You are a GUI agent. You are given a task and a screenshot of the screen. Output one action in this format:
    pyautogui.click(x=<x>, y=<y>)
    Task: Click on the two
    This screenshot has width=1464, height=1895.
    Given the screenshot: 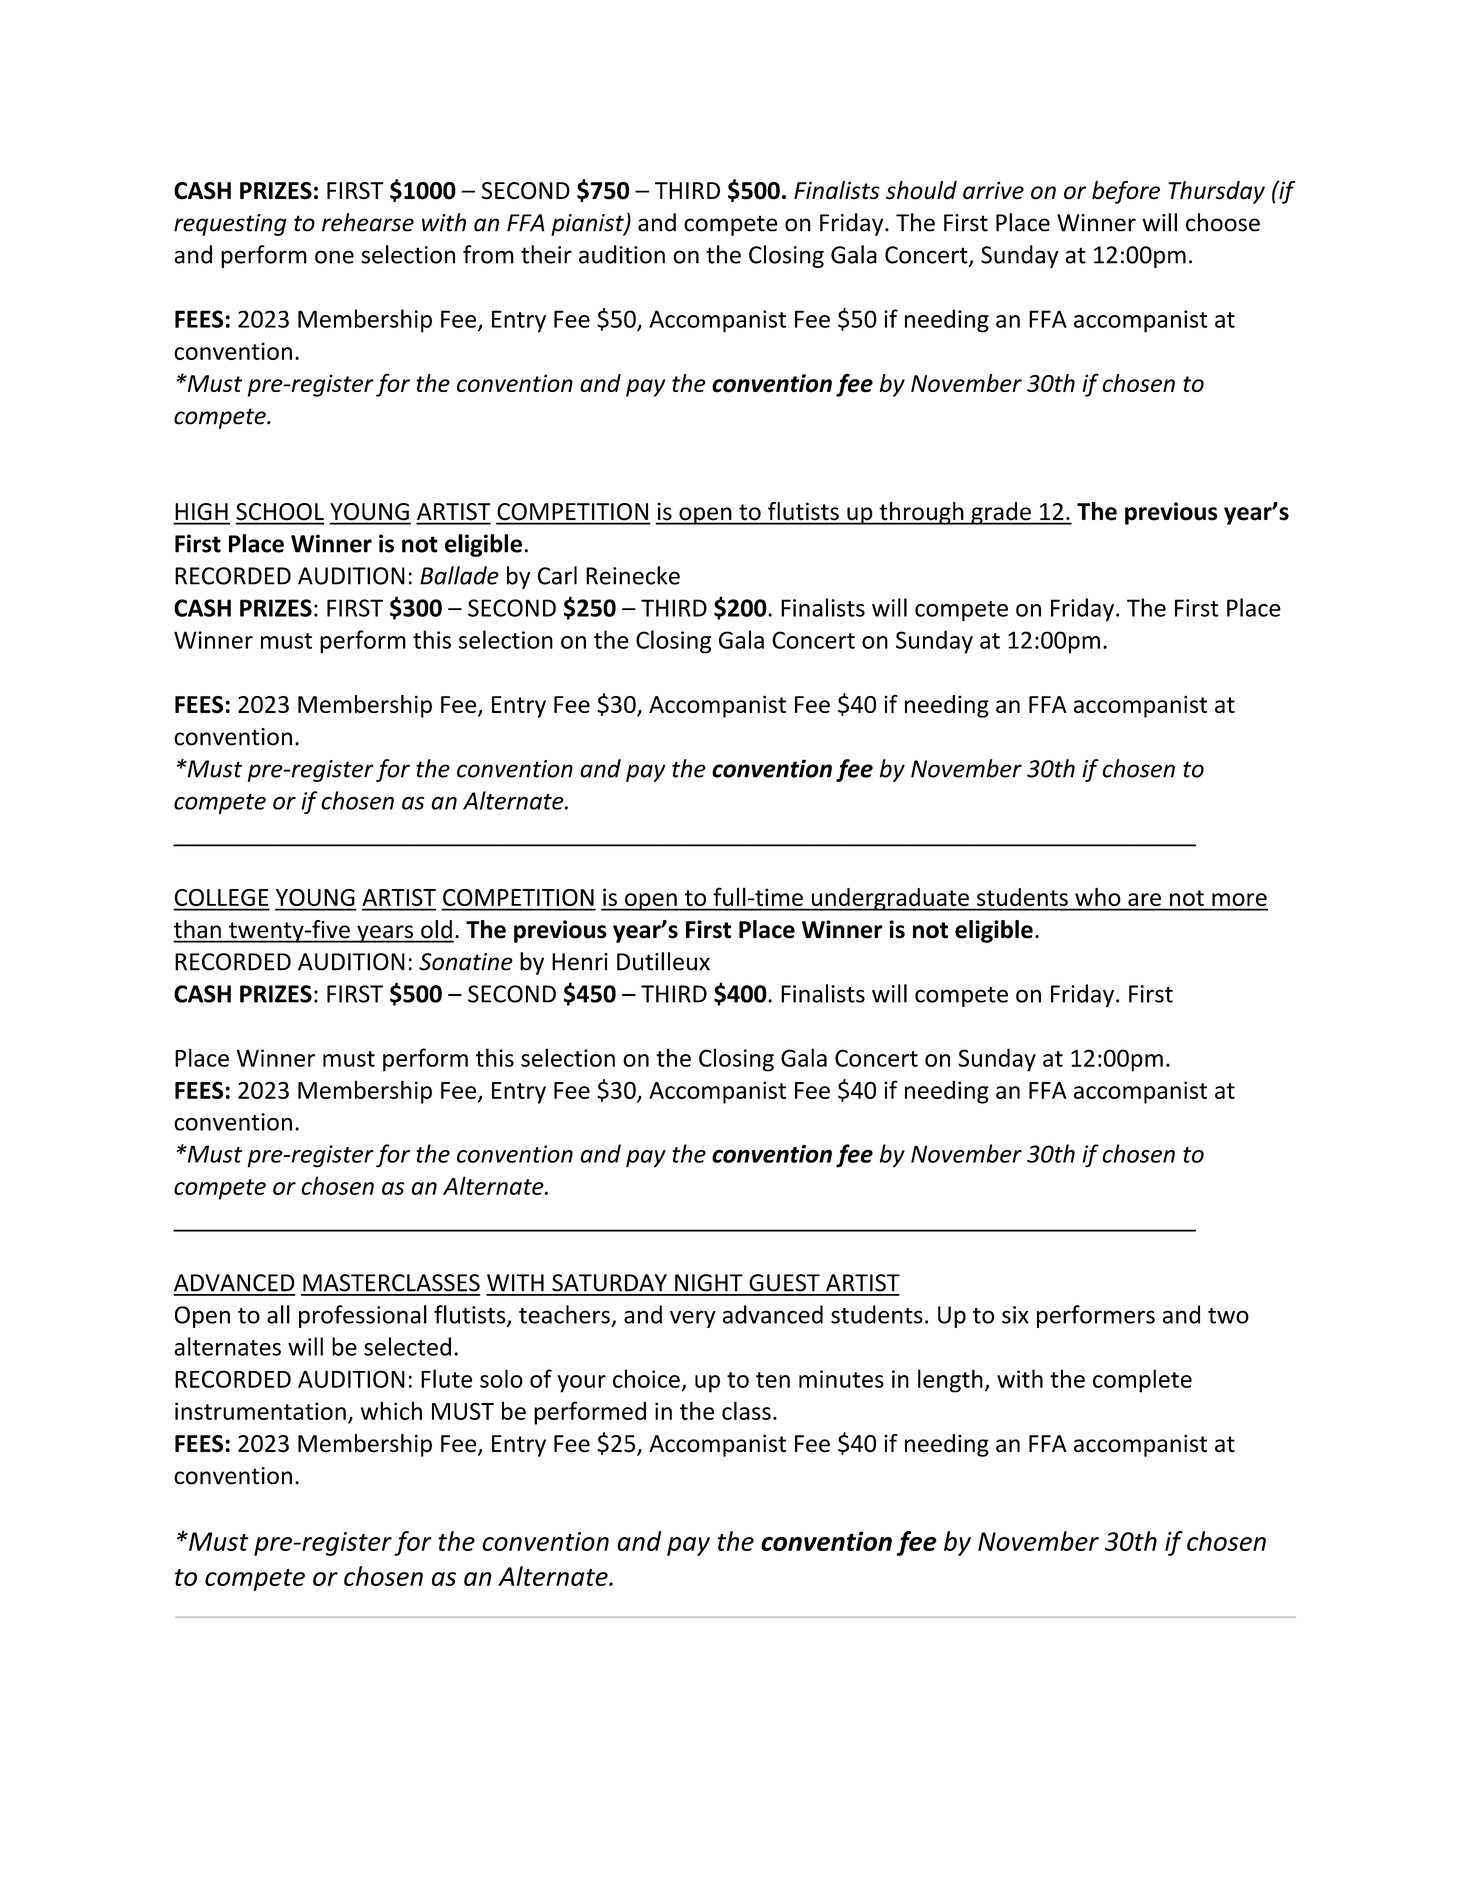 What is the action you would take?
    pyautogui.click(x=1228, y=1316)
